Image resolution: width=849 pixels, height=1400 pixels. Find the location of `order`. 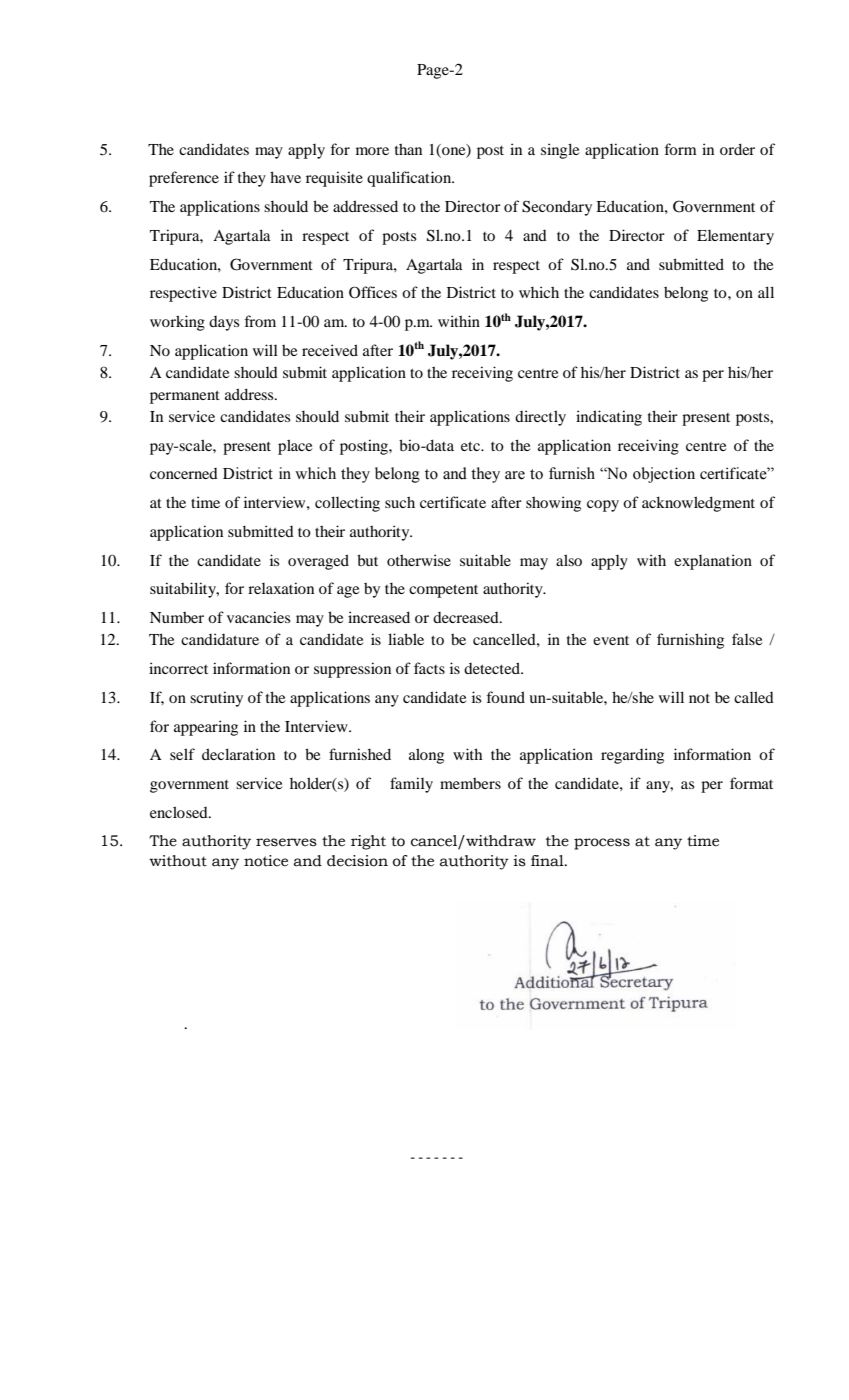

order is located at coordinates (737, 149).
